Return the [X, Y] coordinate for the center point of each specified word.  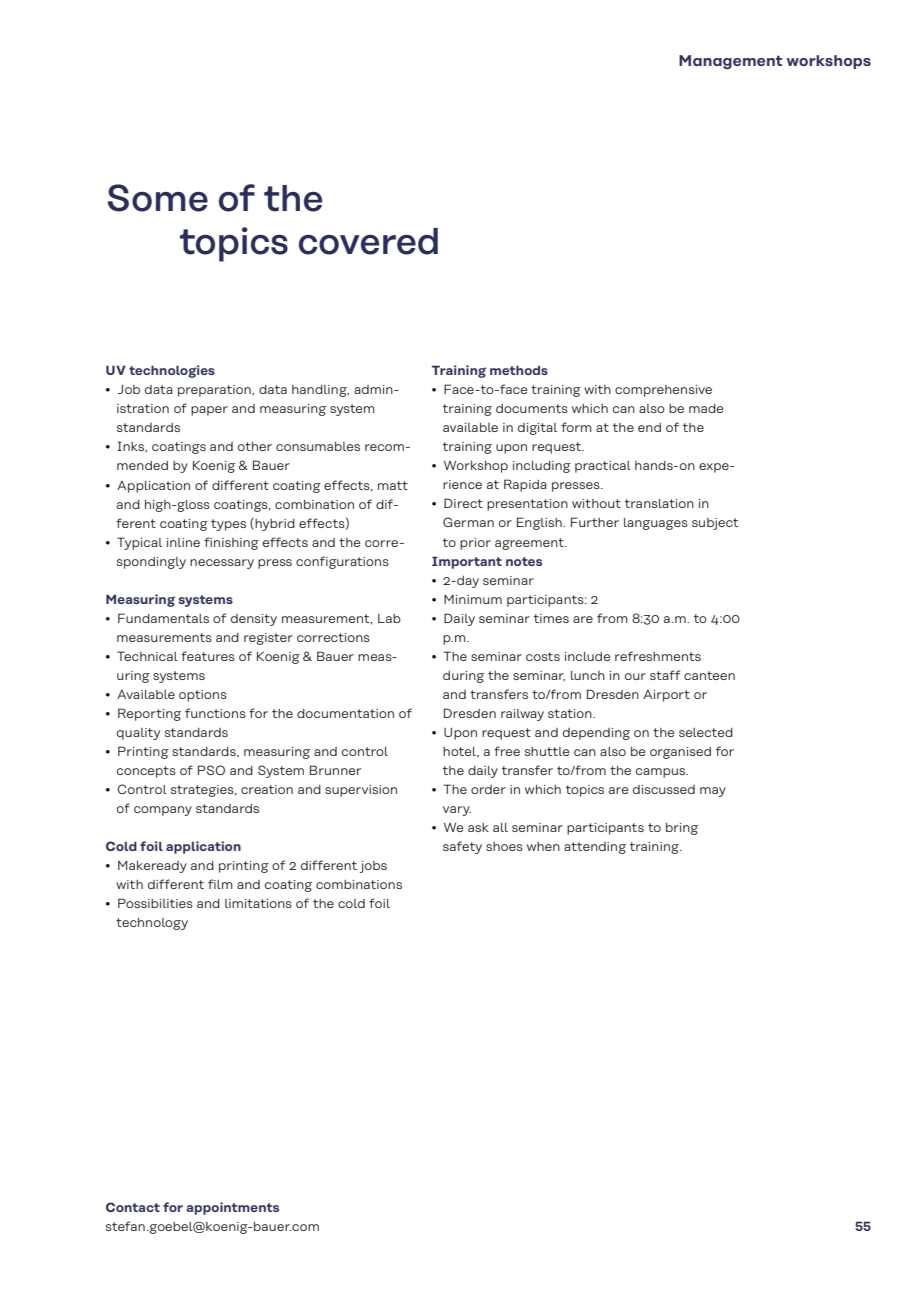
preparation [215, 391]
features [208, 656]
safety [462, 847]
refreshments [658, 656]
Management [731, 62]
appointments [233, 1208]
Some [158, 198]
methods [519, 370]
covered [368, 241]
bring [682, 829]
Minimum [473, 599]
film [220, 884]
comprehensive [663, 391]
